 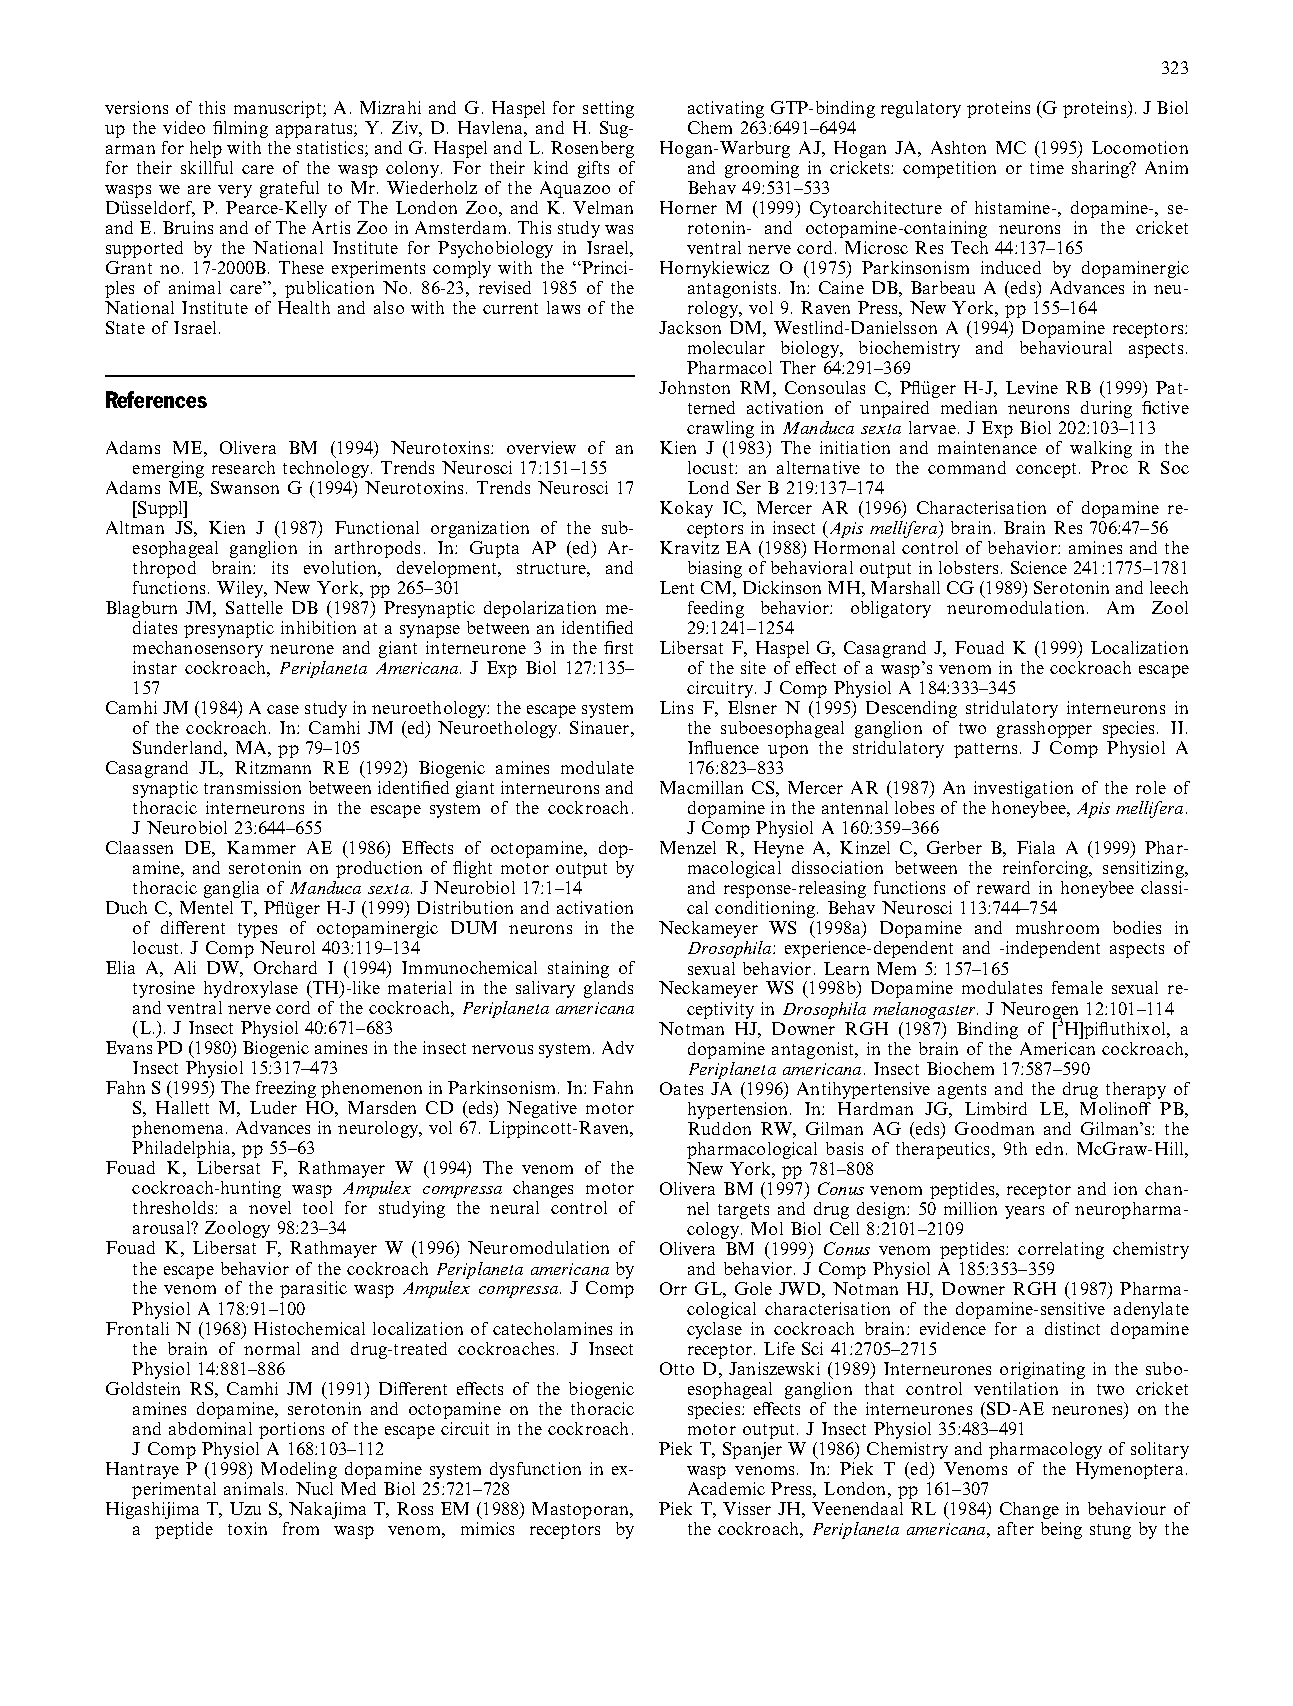 I want to click on Oates, so click(x=681, y=1088).
